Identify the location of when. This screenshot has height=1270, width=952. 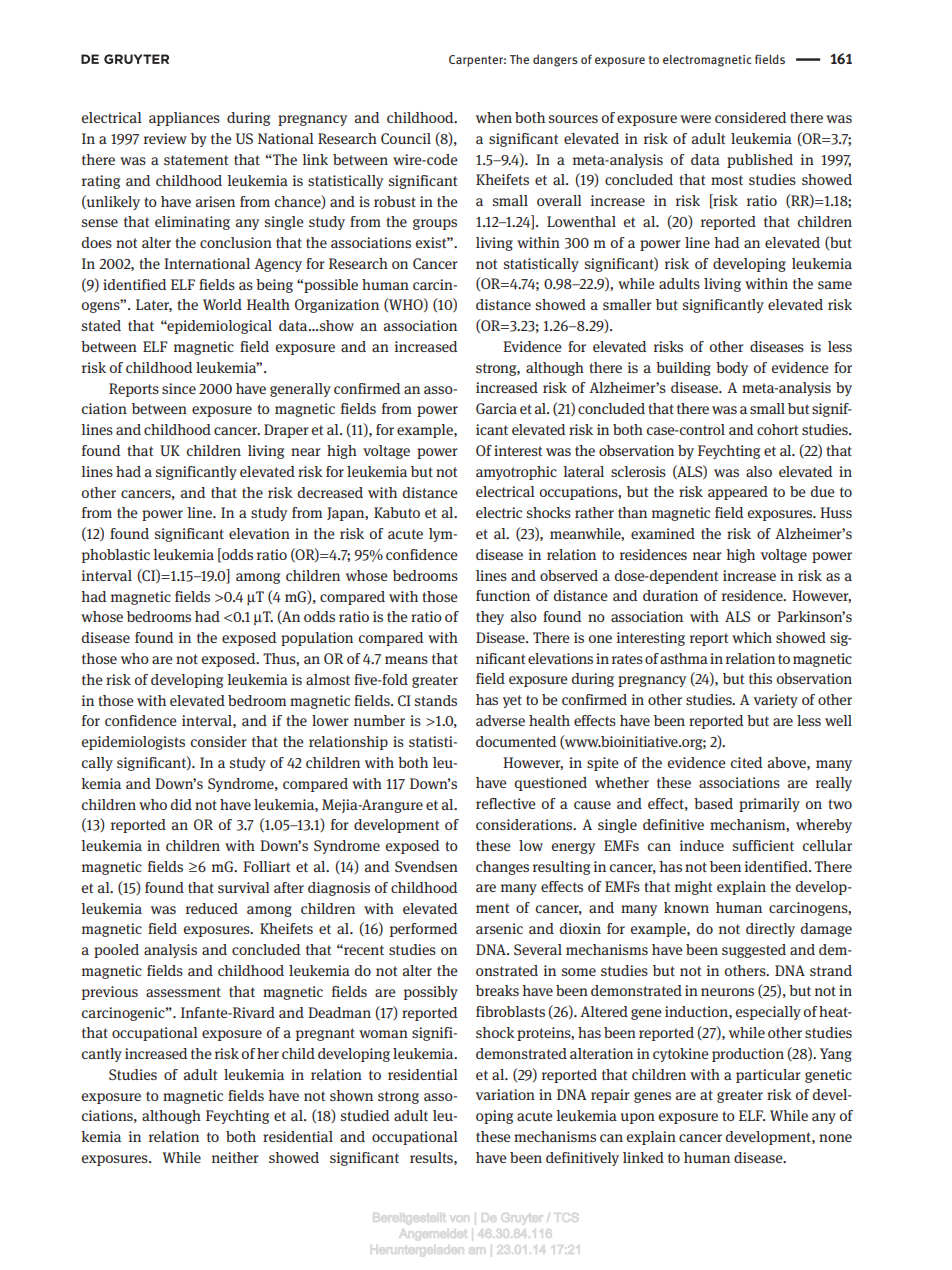
(494, 117).
